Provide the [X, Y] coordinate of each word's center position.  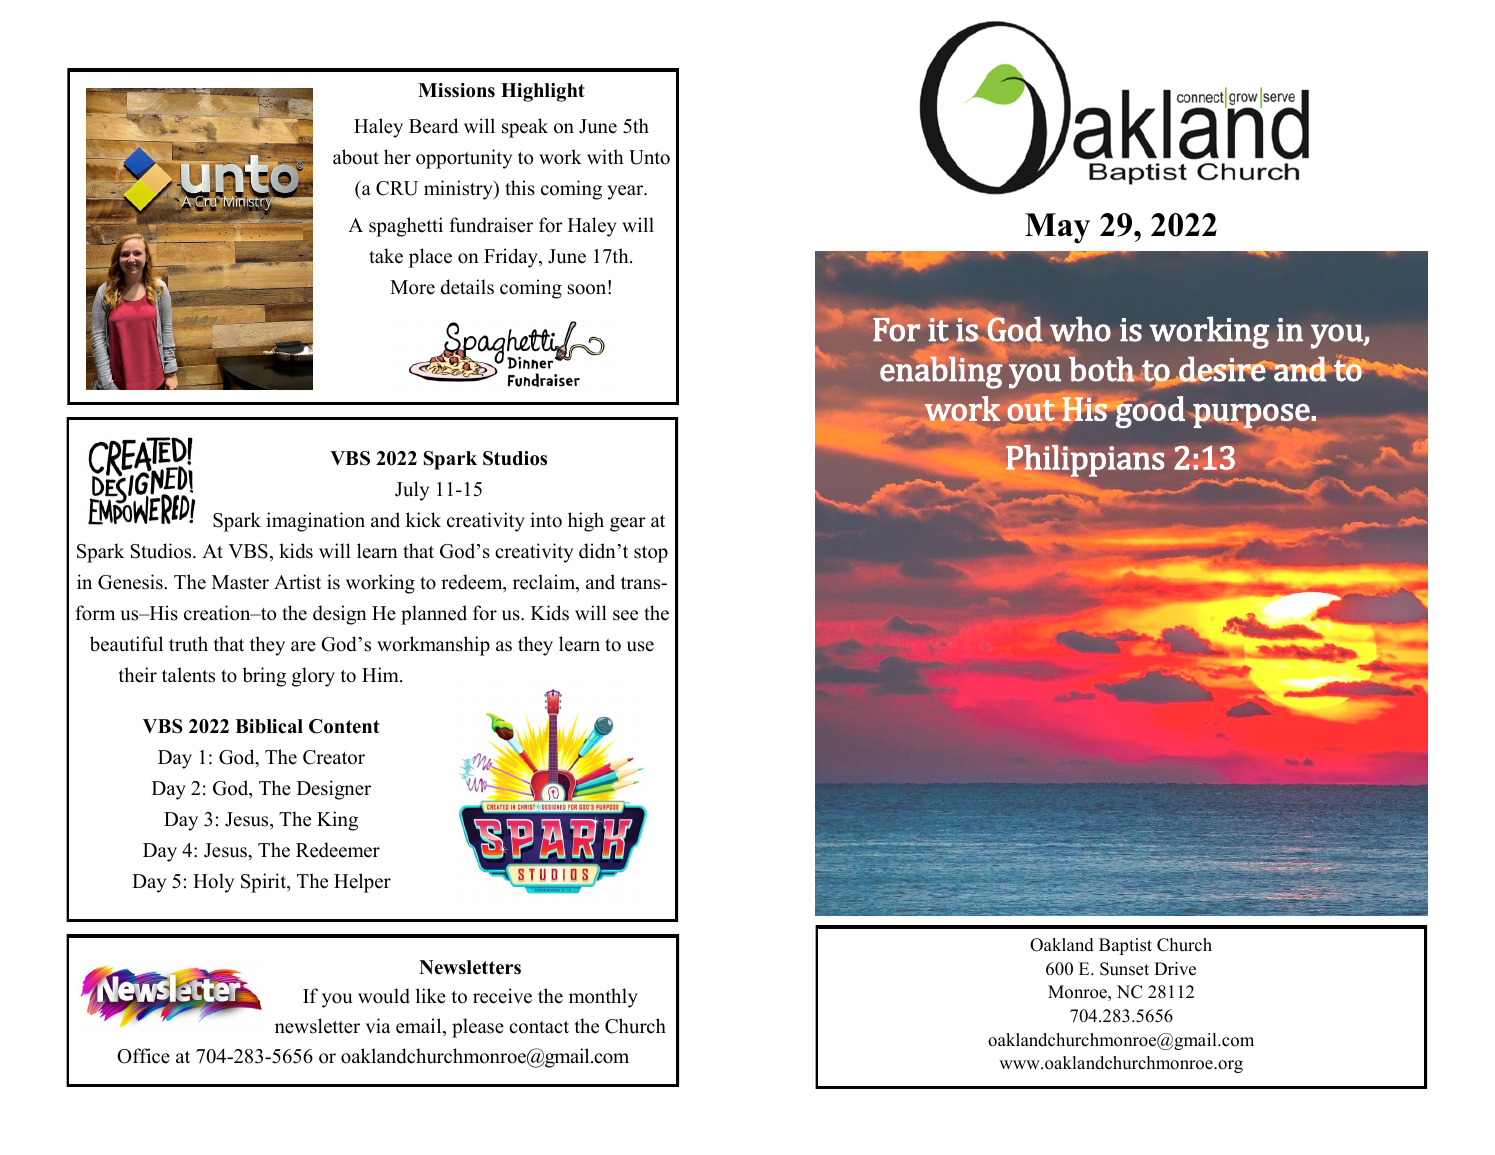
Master [240, 582]
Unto [649, 157]
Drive [1175, 969]
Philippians [1084, 462]
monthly [603, 998]
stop [651, 554]
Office [143, 1056]
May [1057, 228]
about [356, 157]
